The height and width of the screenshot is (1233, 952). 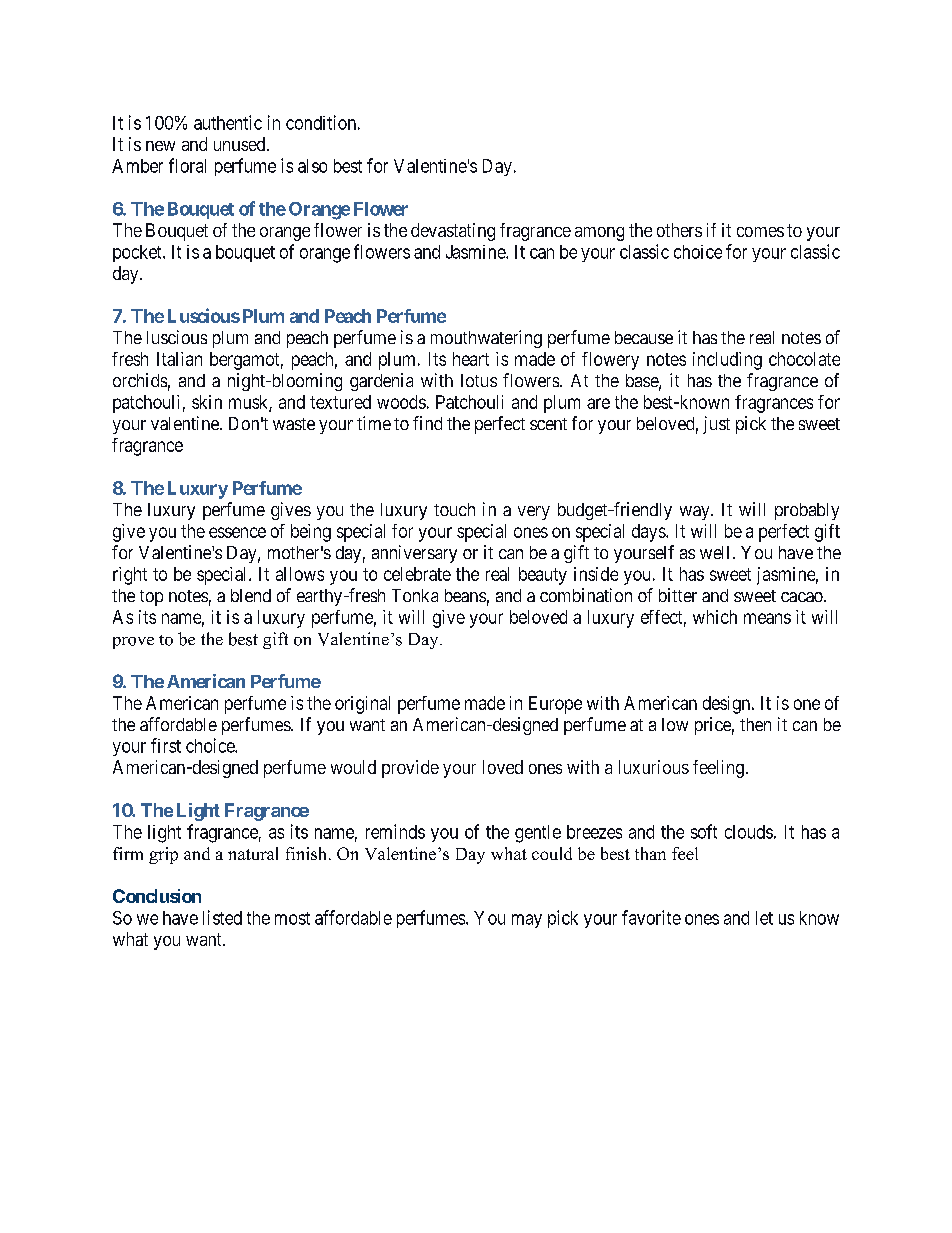 What do you see at coordinates (237, 532) in the screenshot?
I see `essence` at bounding box center [237, 532].
